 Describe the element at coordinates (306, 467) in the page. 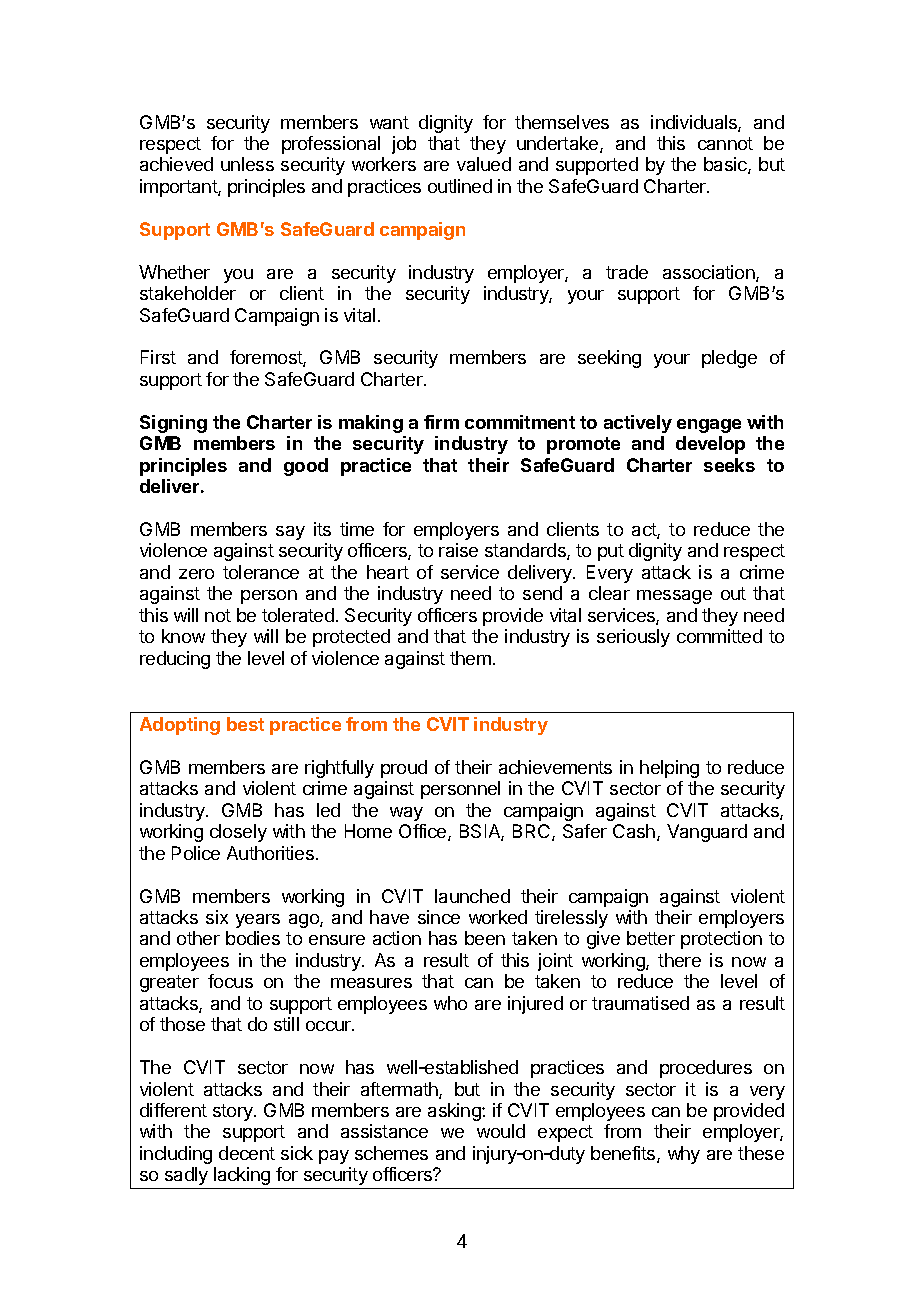

I see `good` at that location.
